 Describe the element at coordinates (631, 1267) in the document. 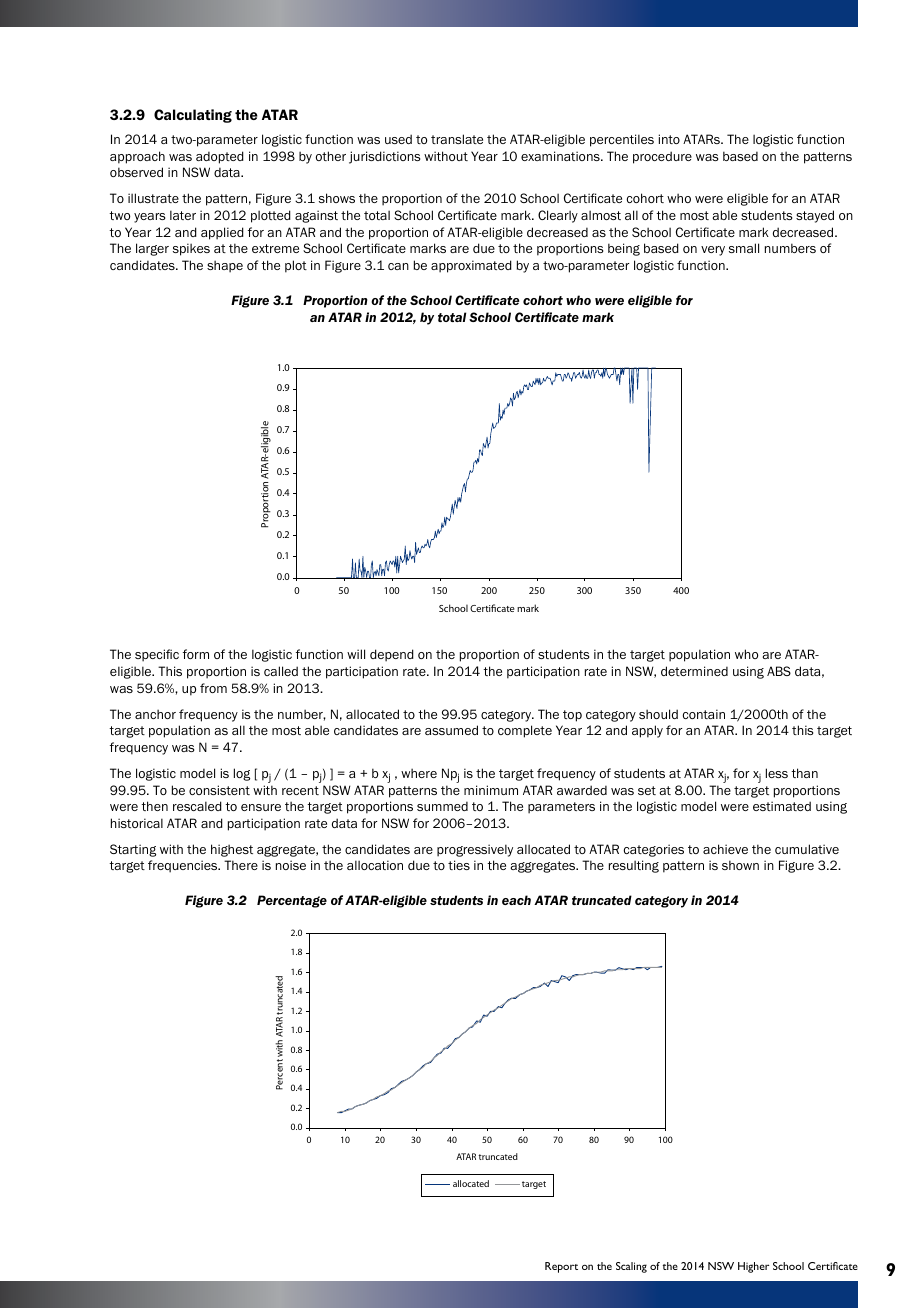

I see `Scaling` at that location.
